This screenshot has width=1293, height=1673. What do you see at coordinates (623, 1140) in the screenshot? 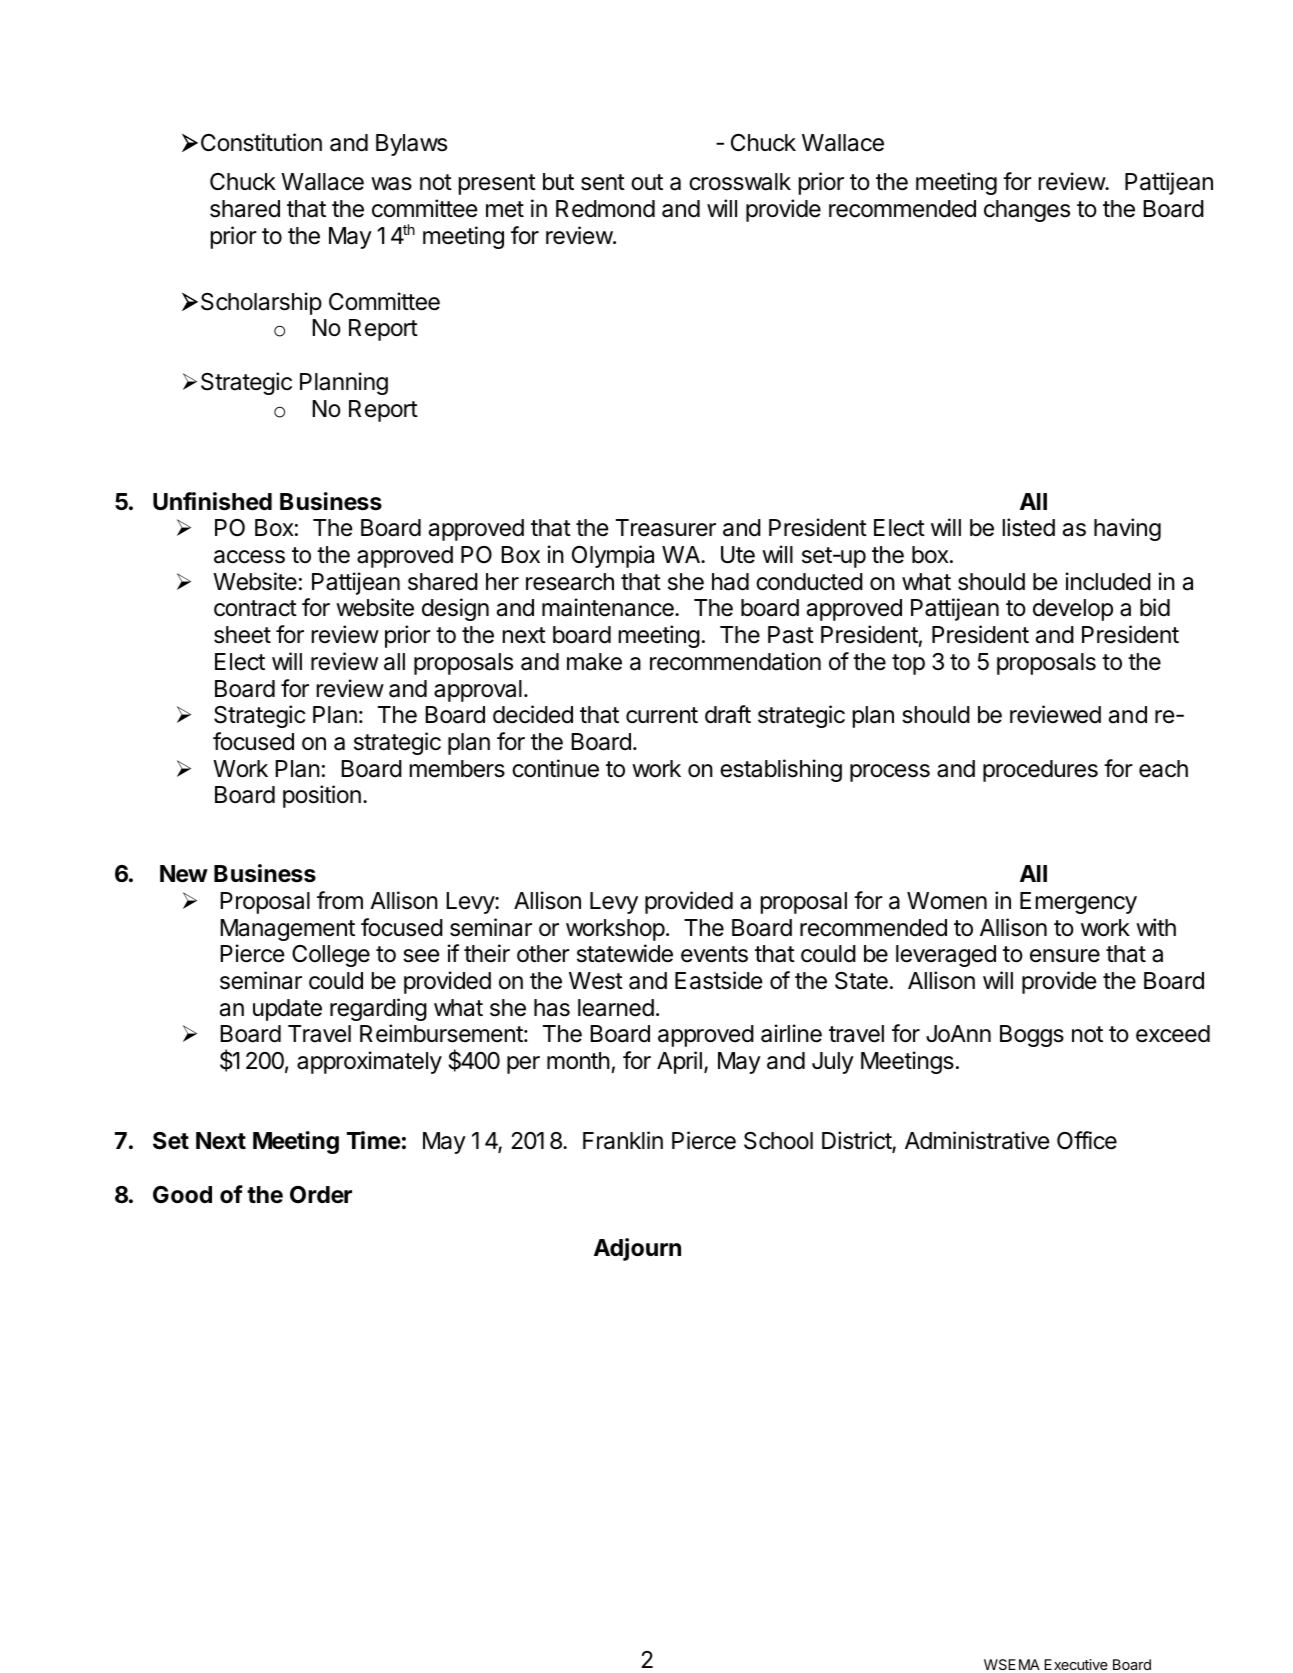
I see `Franklin` at bounding box center [623, 1140].
